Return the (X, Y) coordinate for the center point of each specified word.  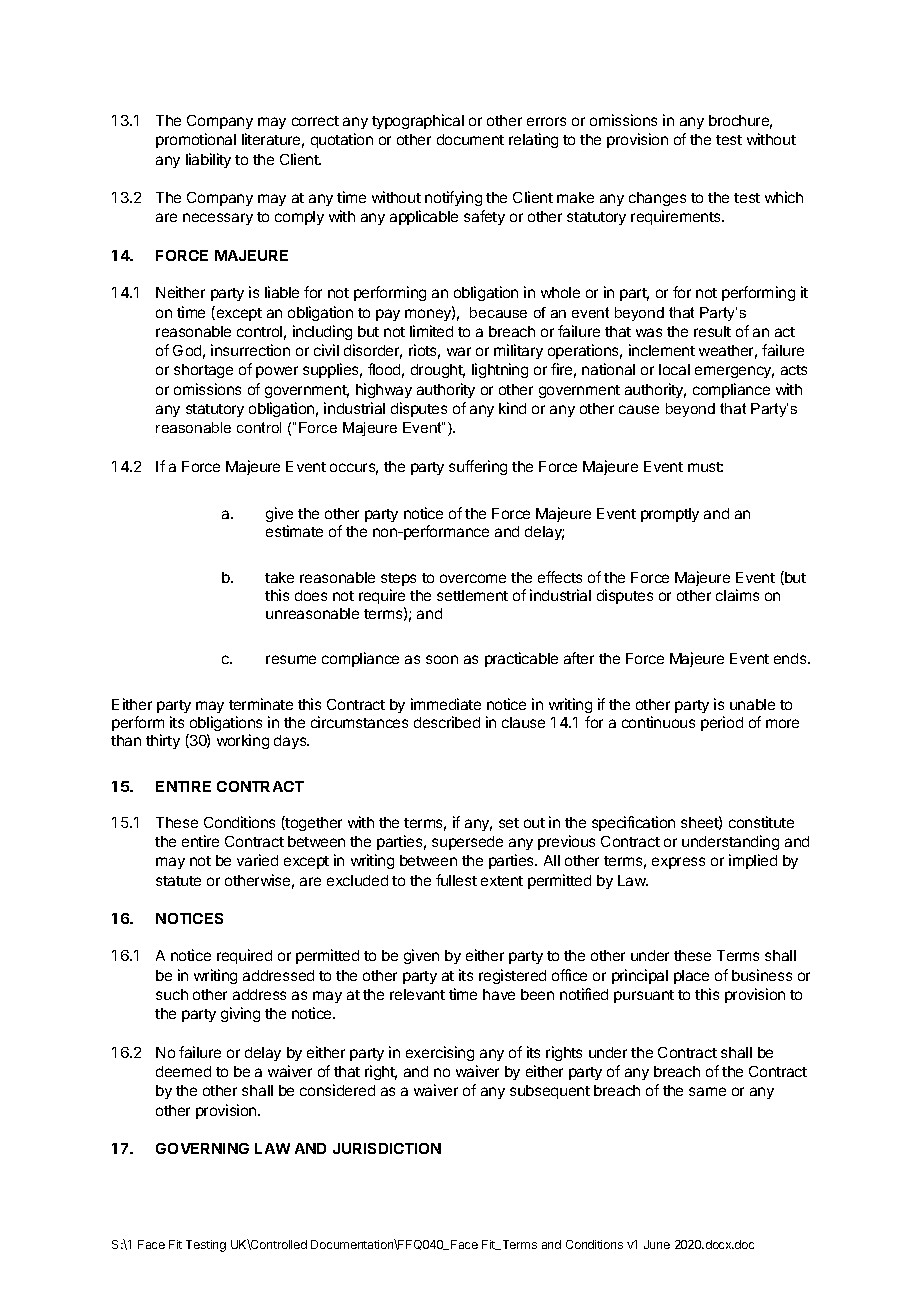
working (243, 741)
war (459, 351)
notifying (453, 198)
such (172, 994)
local (674, 369)
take (279, 577)
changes (657, 199)
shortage (203, 371)
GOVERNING (202, 1148)
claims (737, 595)
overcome (473, 578)
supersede (467, 843)
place (691, 977)
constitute (761, 822)
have (499, 994)
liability (208, 160)
